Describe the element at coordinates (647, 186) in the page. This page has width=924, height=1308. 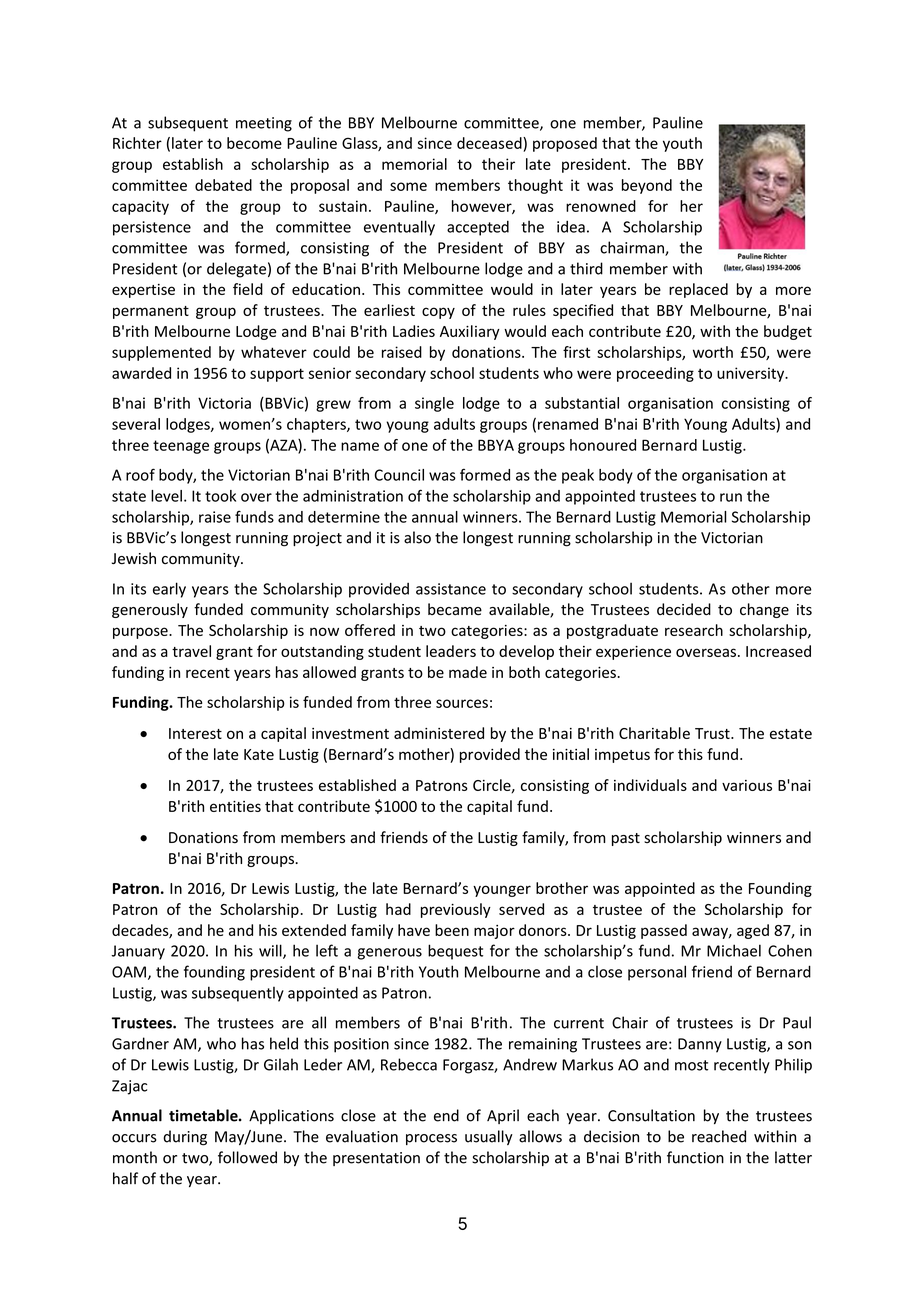
I see `beyond` at that location.
